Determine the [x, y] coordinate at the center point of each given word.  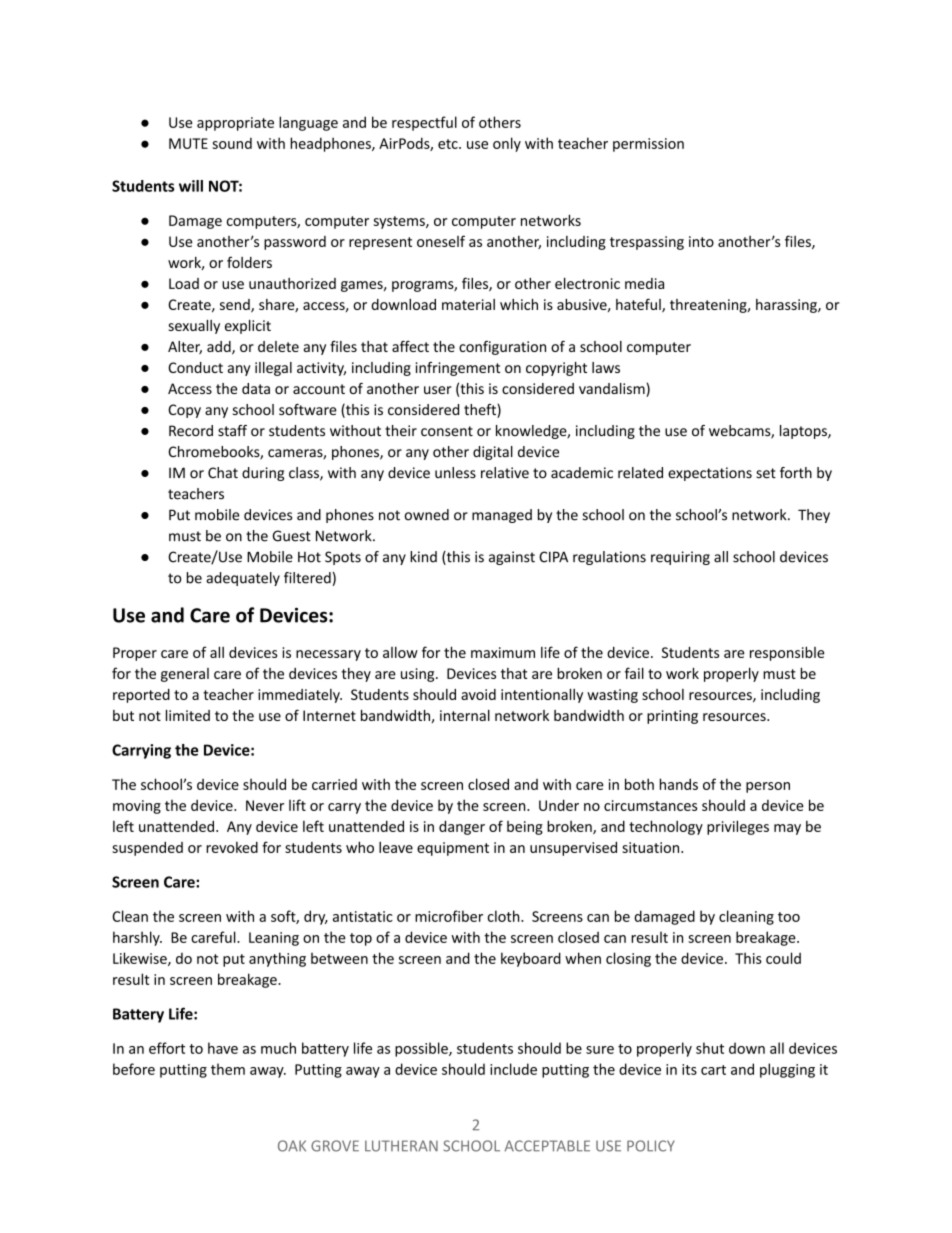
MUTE [188, 143]
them [228, 1069]
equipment [453, 849]
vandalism [613, 390]
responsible [787, 653]
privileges [738, 827]
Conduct [195, 367]
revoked [232, 847]
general [185, 675]
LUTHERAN [401, 1146]
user [438, 390]
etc [449, 144]
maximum [503, 652]
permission [648, 145]
